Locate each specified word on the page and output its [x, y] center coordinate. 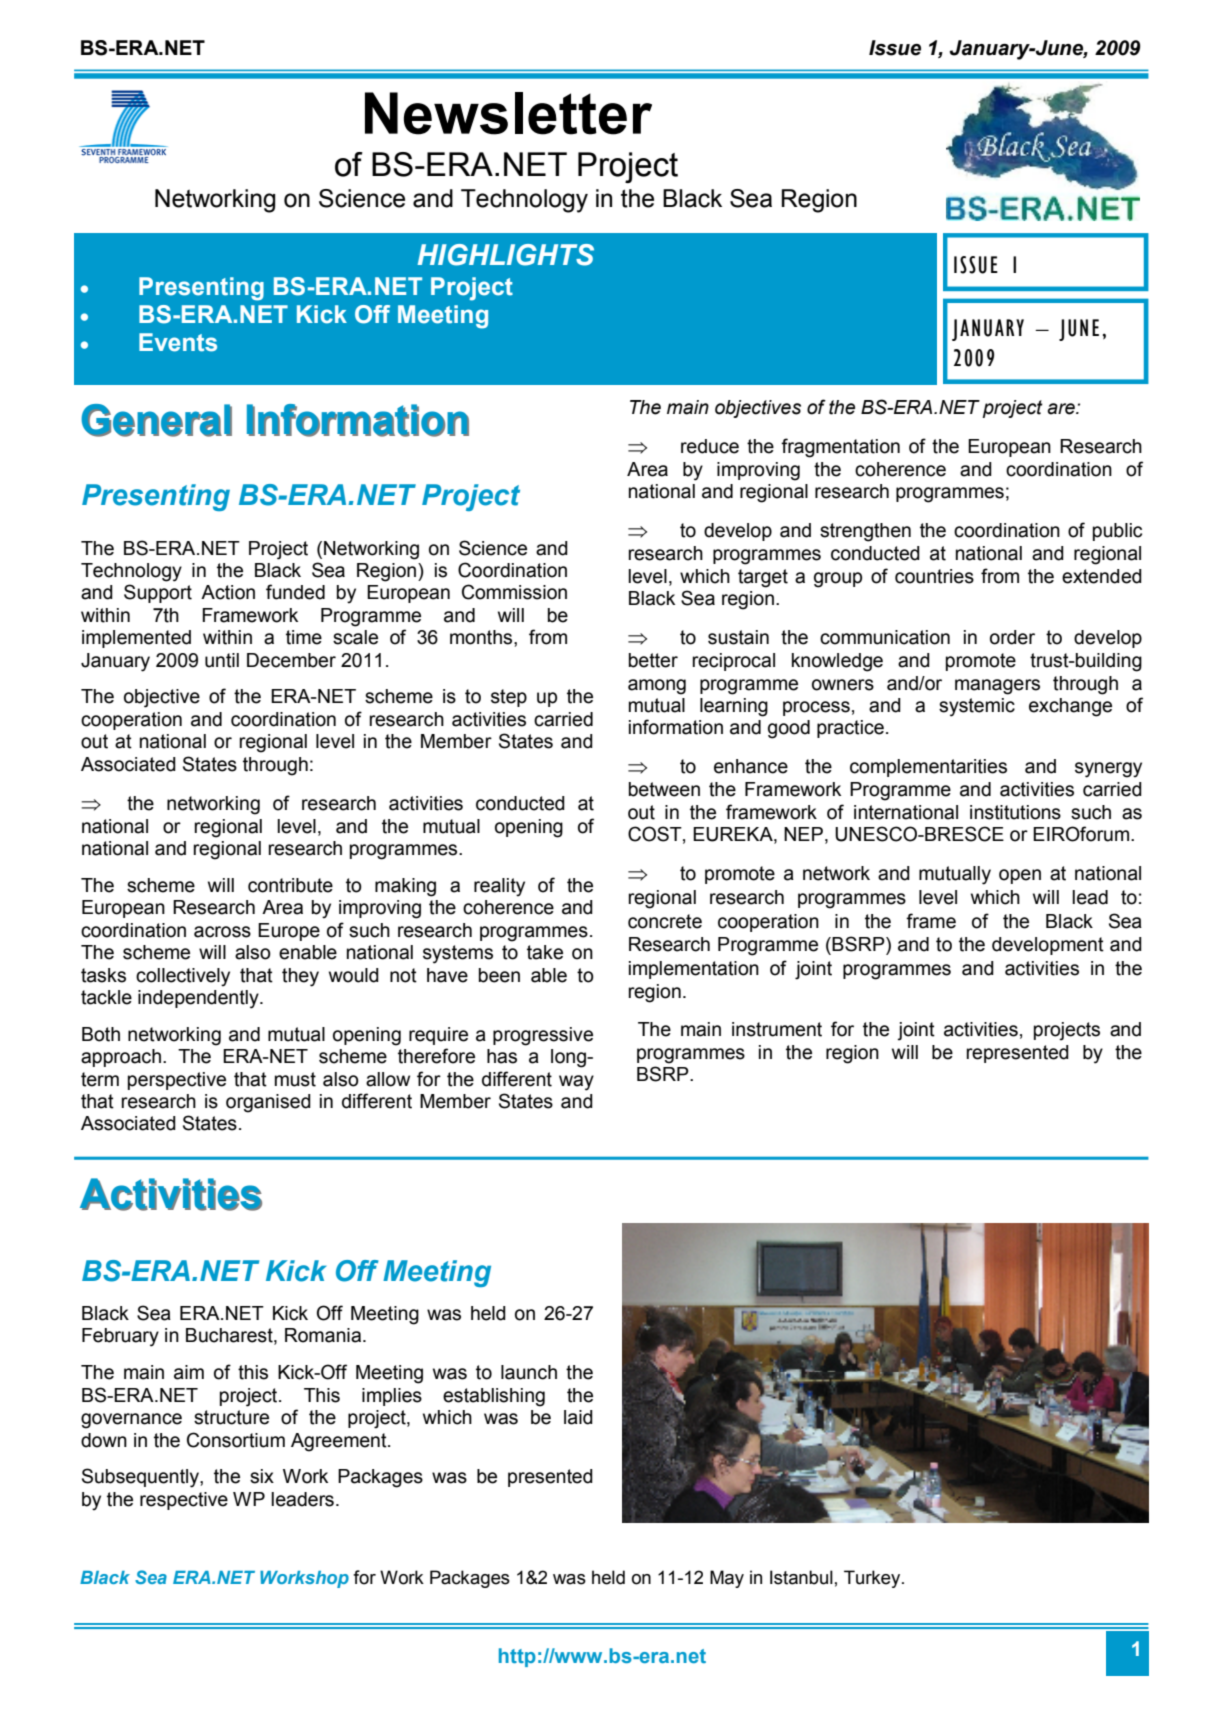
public [1117, 532]
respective [184, 1501]
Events [178, 342]
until [222, 660]
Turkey [873, 1579]
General [156, 420]
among [657, 687]
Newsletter [508, 113]
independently [199, 999]
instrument [777, 1029]
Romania [323, 1335]
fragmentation [840, 448]
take [545, 952]
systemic [977, 707]
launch [529, 1372]
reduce [710, 446]
